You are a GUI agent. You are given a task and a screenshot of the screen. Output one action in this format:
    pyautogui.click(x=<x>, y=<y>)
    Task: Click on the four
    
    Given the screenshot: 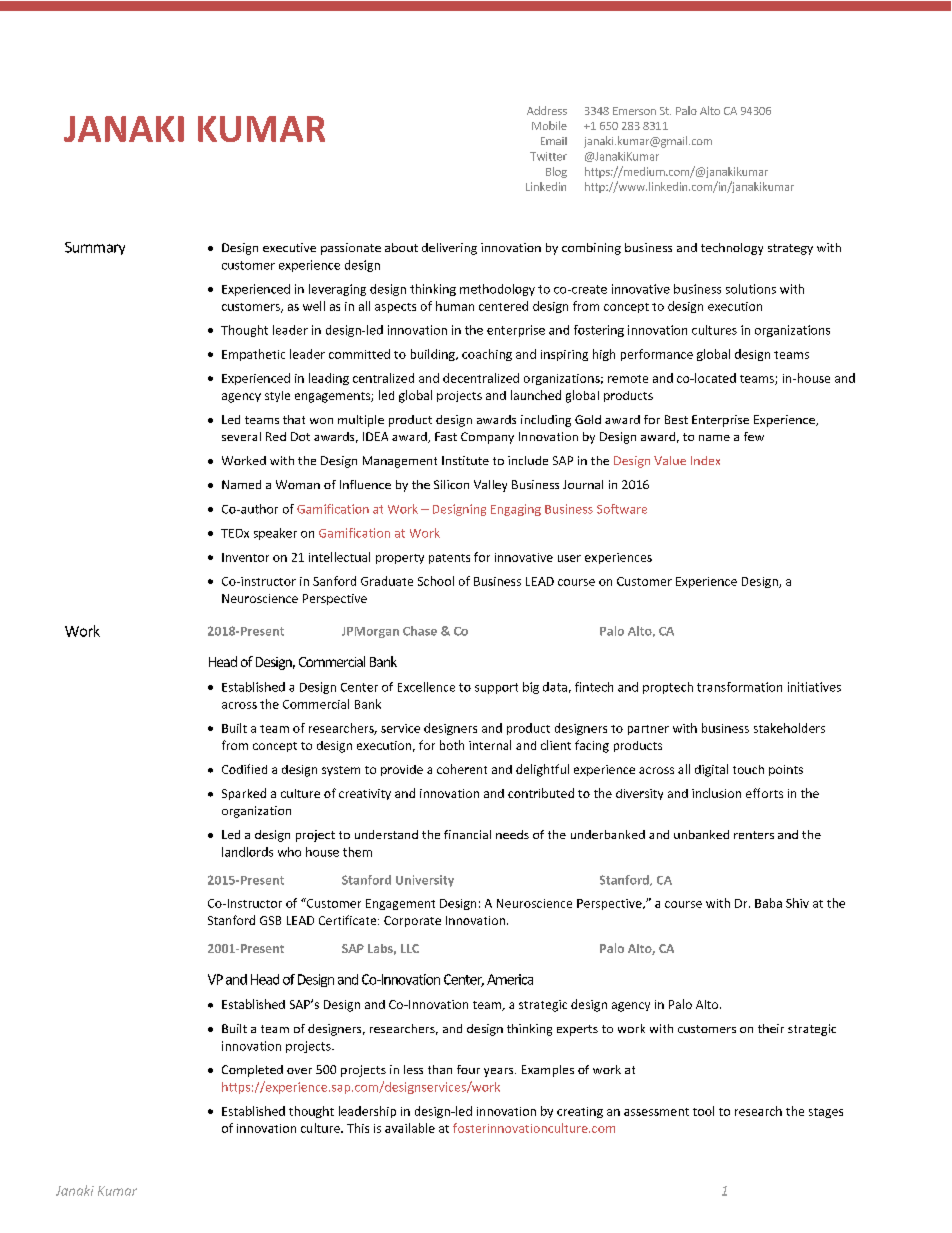 What is the action you would take?
    pyautogui.click(x=468, y=1069)
